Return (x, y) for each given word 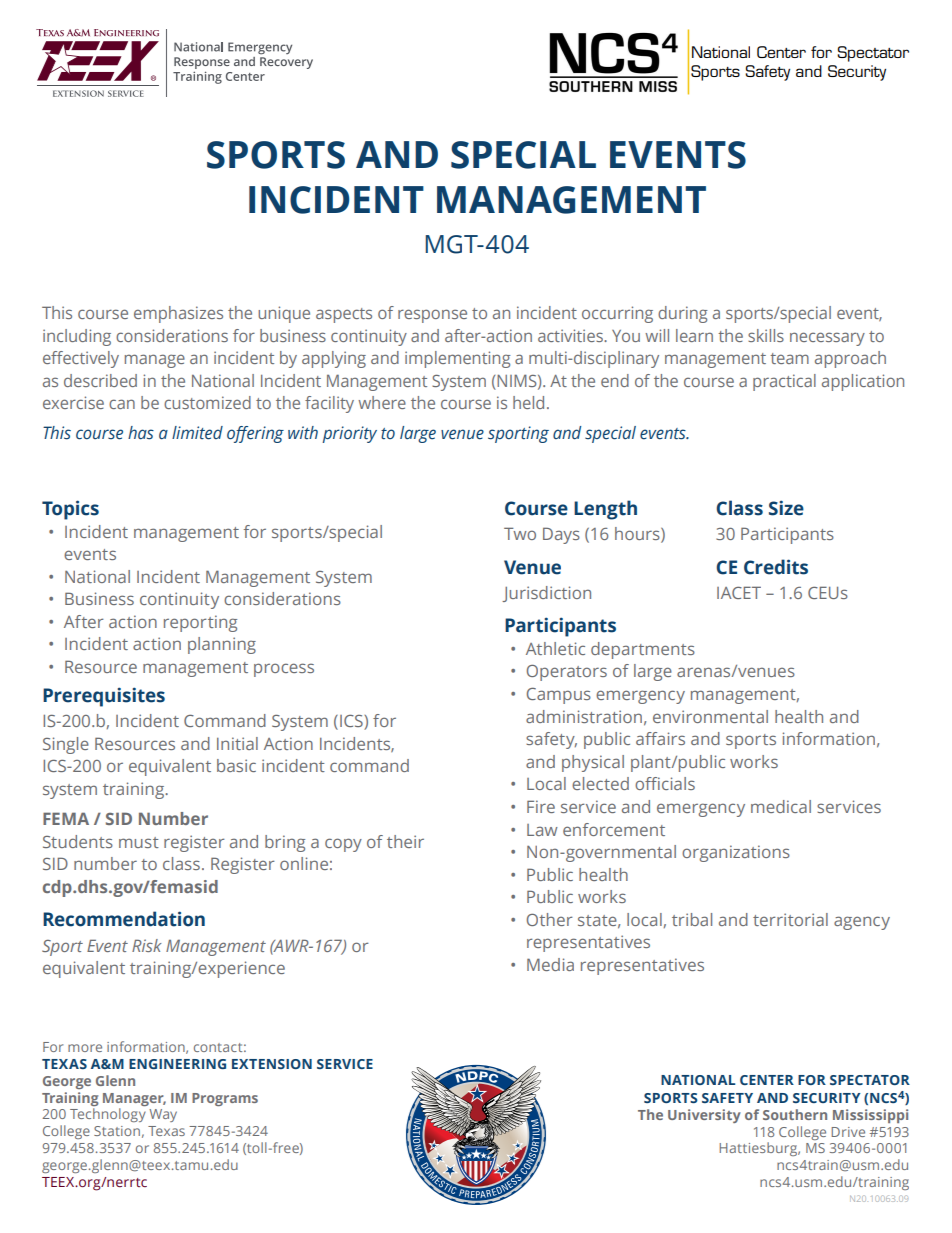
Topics (70, 510)
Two (520, 533)
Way (163, 1115)
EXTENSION (272, 1064)
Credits (776, 567)
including (77, 337)
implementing (458, 359)
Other (550, 919)
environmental (710, 716)
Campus (559, 696)
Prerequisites (104, 697)
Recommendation (124, 919)
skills (766, 335)
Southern (795, 1114)
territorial (790, 919)
